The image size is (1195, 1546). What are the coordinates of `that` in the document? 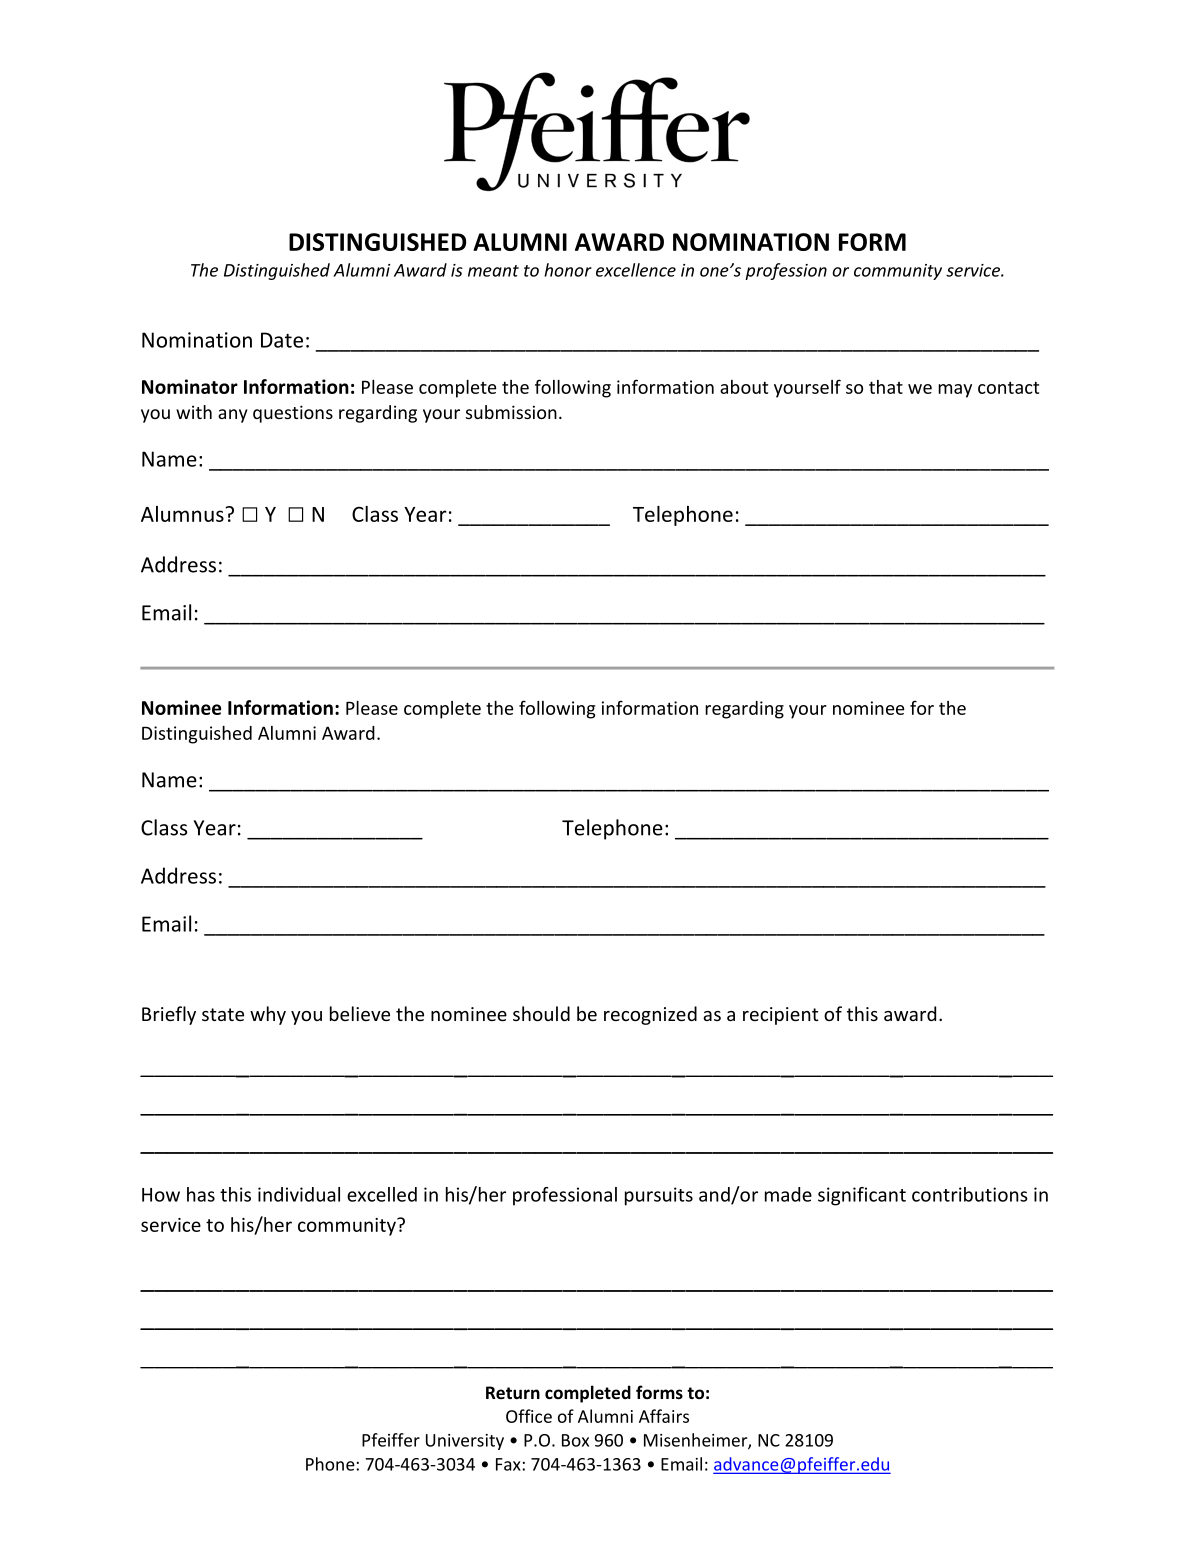 It's located at (886, 387).
